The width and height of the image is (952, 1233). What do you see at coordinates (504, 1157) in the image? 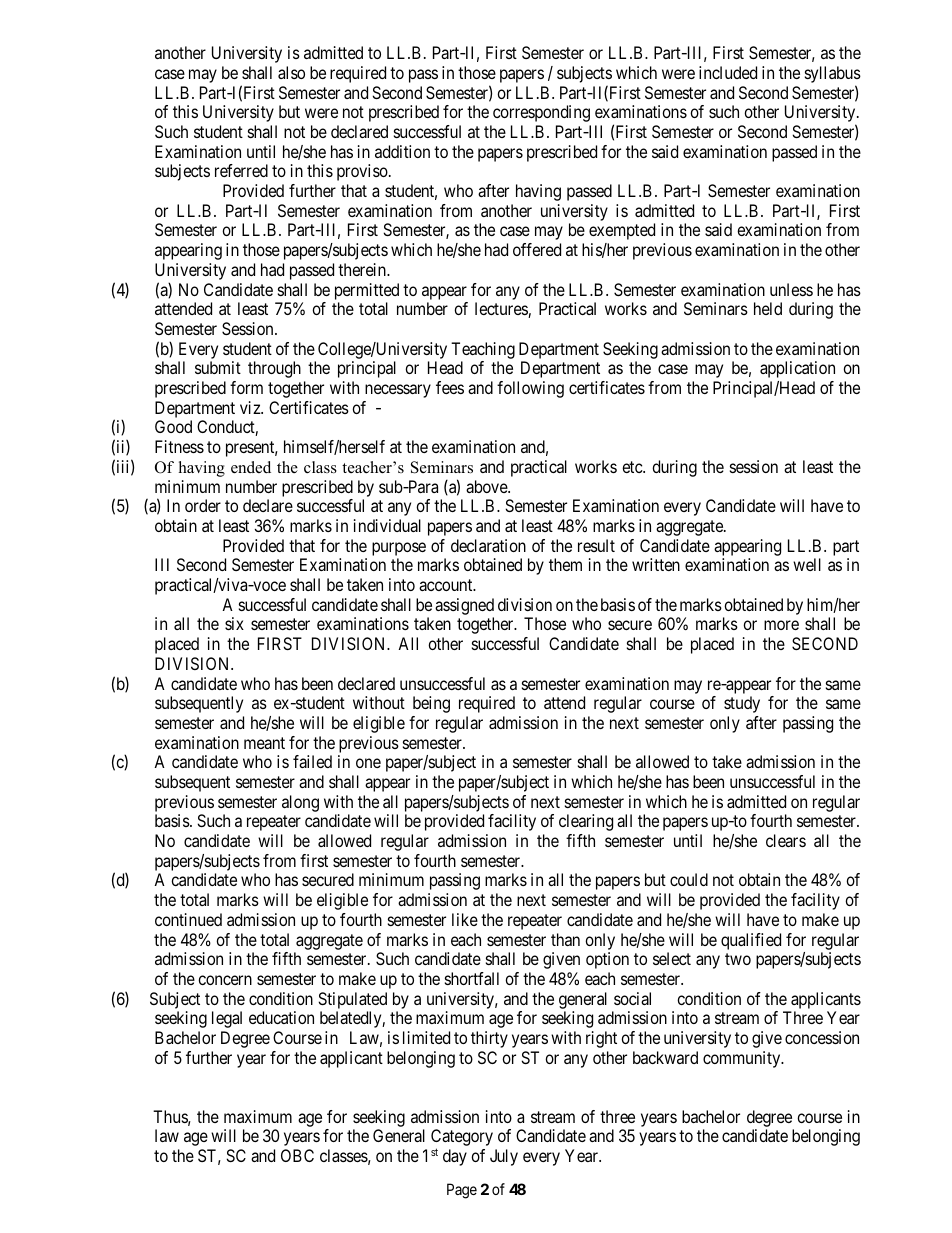
I see `July` at bounding box center [504, 1157].
